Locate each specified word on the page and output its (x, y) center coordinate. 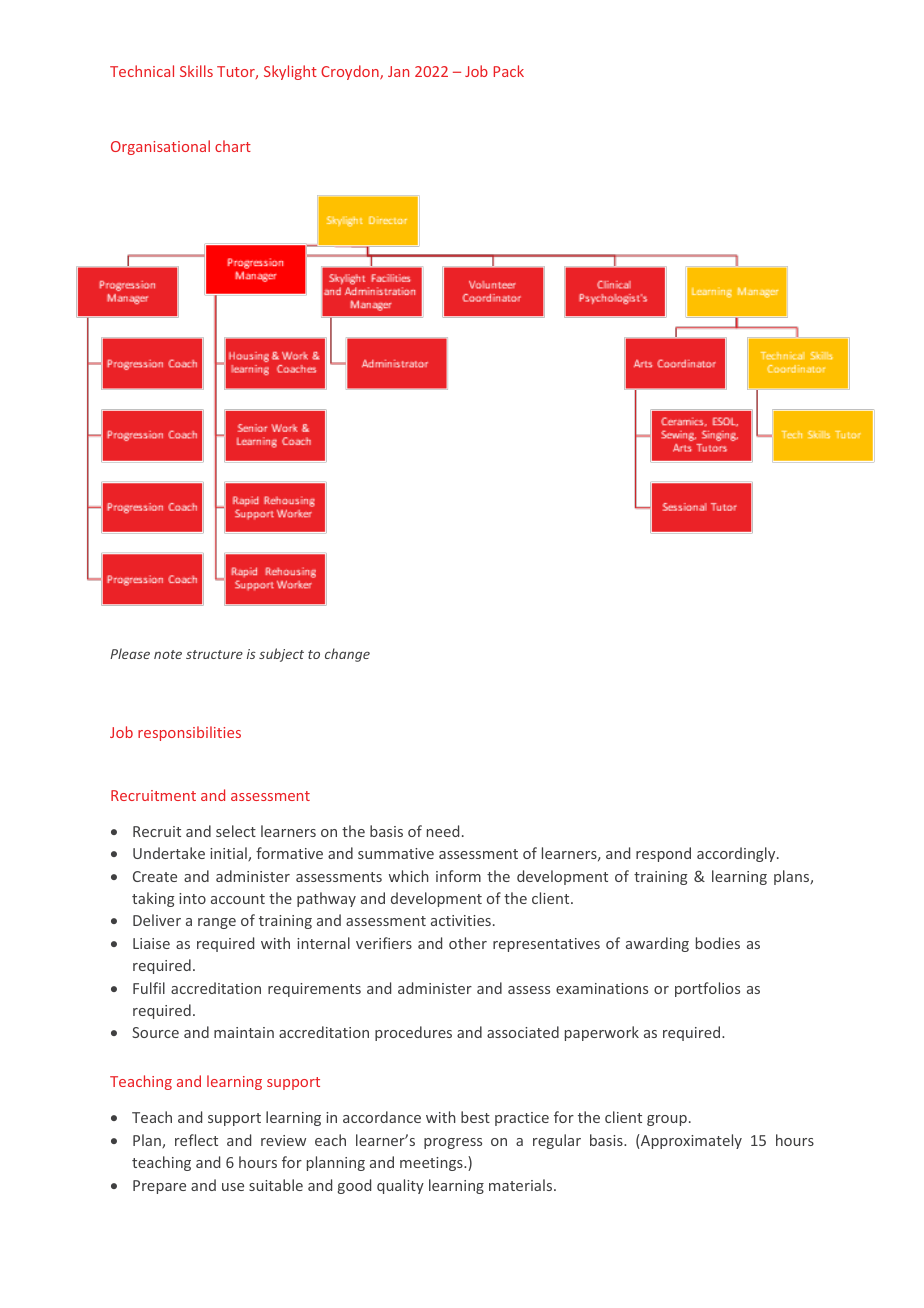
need (443, 831)
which (409, 876)
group (667, 1120)
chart (233, 146)
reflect (196, 1140)
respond (663, 854)
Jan (398, 71)
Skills (196, 71)
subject (281, 655)
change (347, 655)
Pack (509, 71)
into (192, 898)
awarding (657, 944)
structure (214, 654)
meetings (432, 1164)
